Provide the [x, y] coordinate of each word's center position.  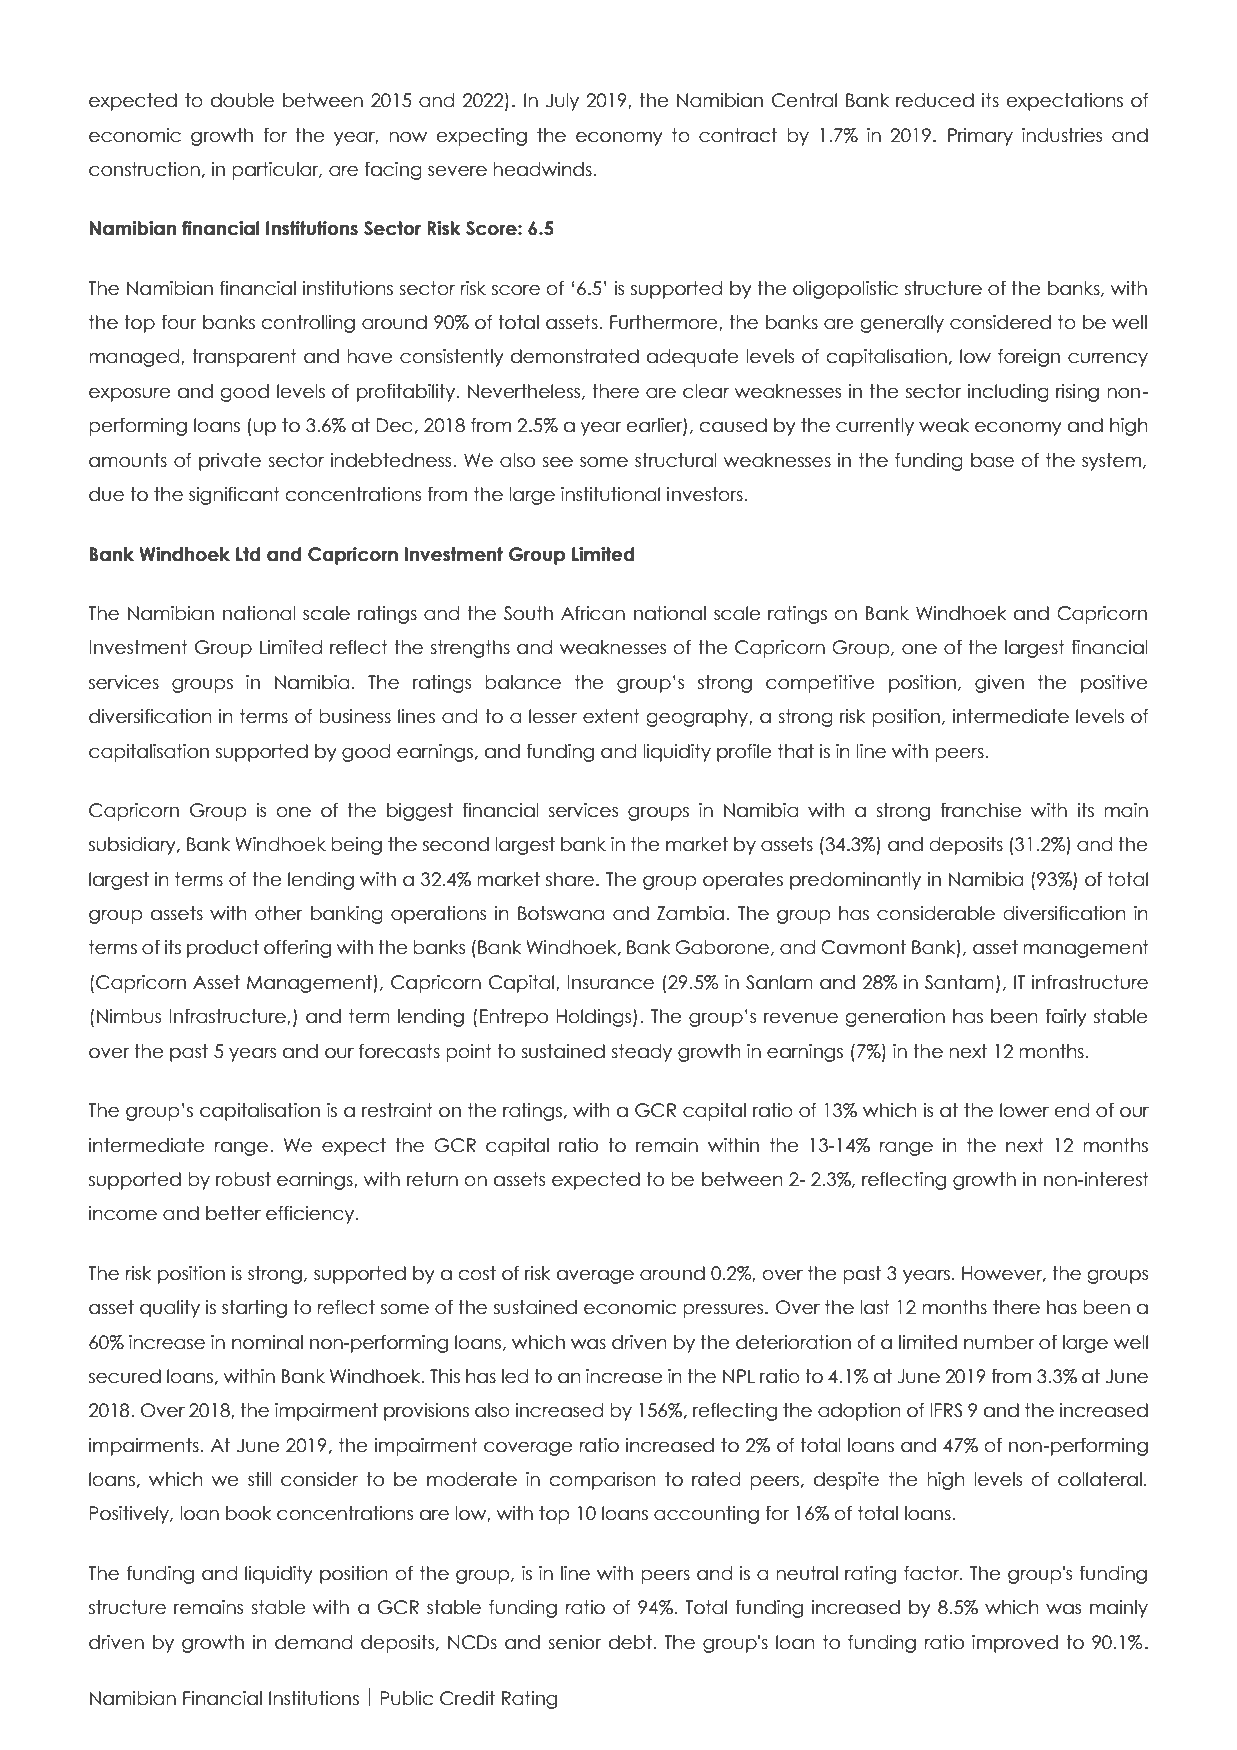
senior [574, 1642]
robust [243, 1179]
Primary [980, 137]
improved [1015, 1644]
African [593, 613]
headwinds [543, 169]
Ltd [248, 554]
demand [313, 1642]
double [242, 100]
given [999, 684]
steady [641, 1053]
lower [1024, 1110]
